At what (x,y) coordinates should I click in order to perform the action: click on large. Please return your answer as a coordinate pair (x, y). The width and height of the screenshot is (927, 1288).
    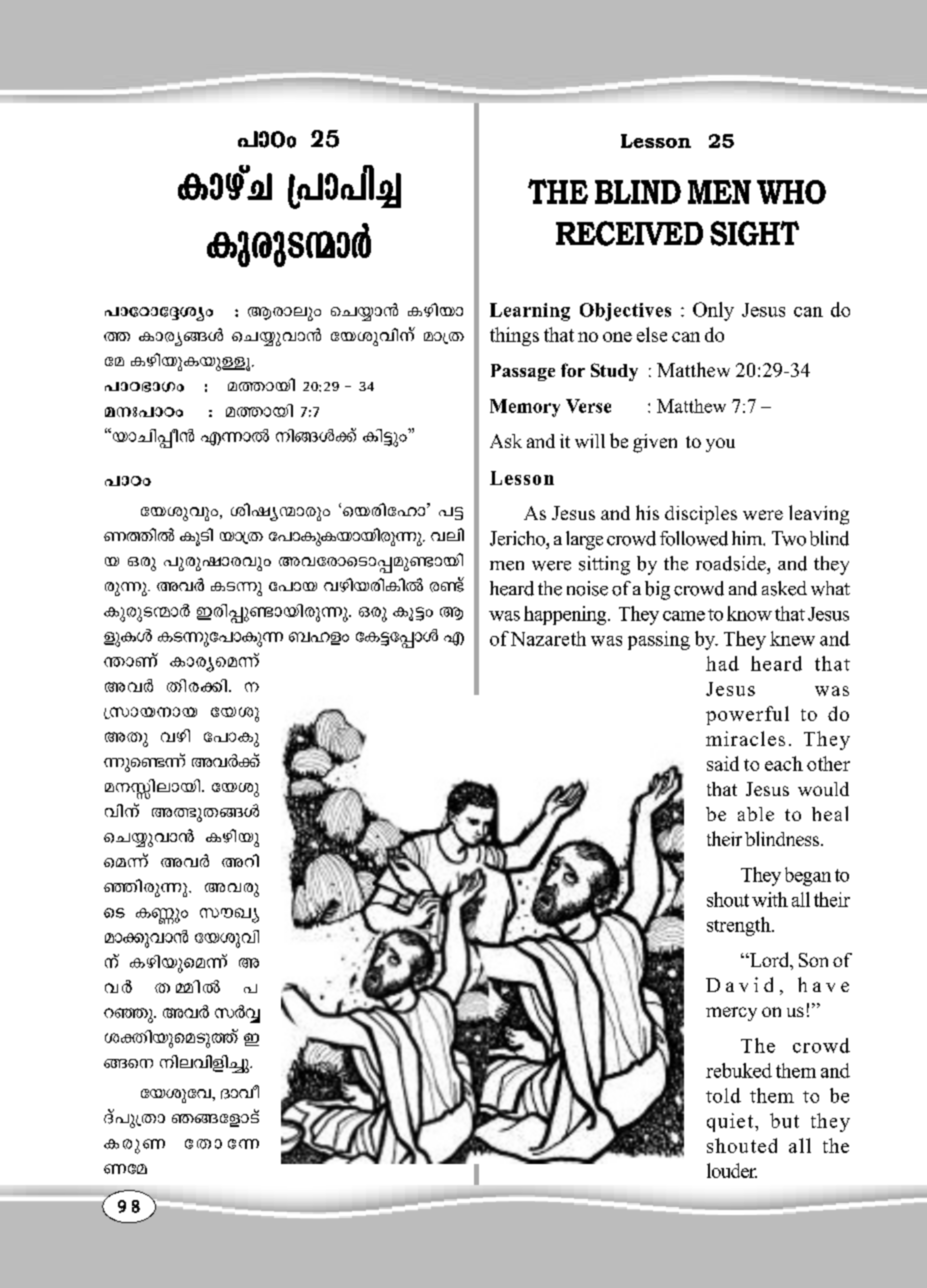
    Looking at the image, I should click on (584, 540).
